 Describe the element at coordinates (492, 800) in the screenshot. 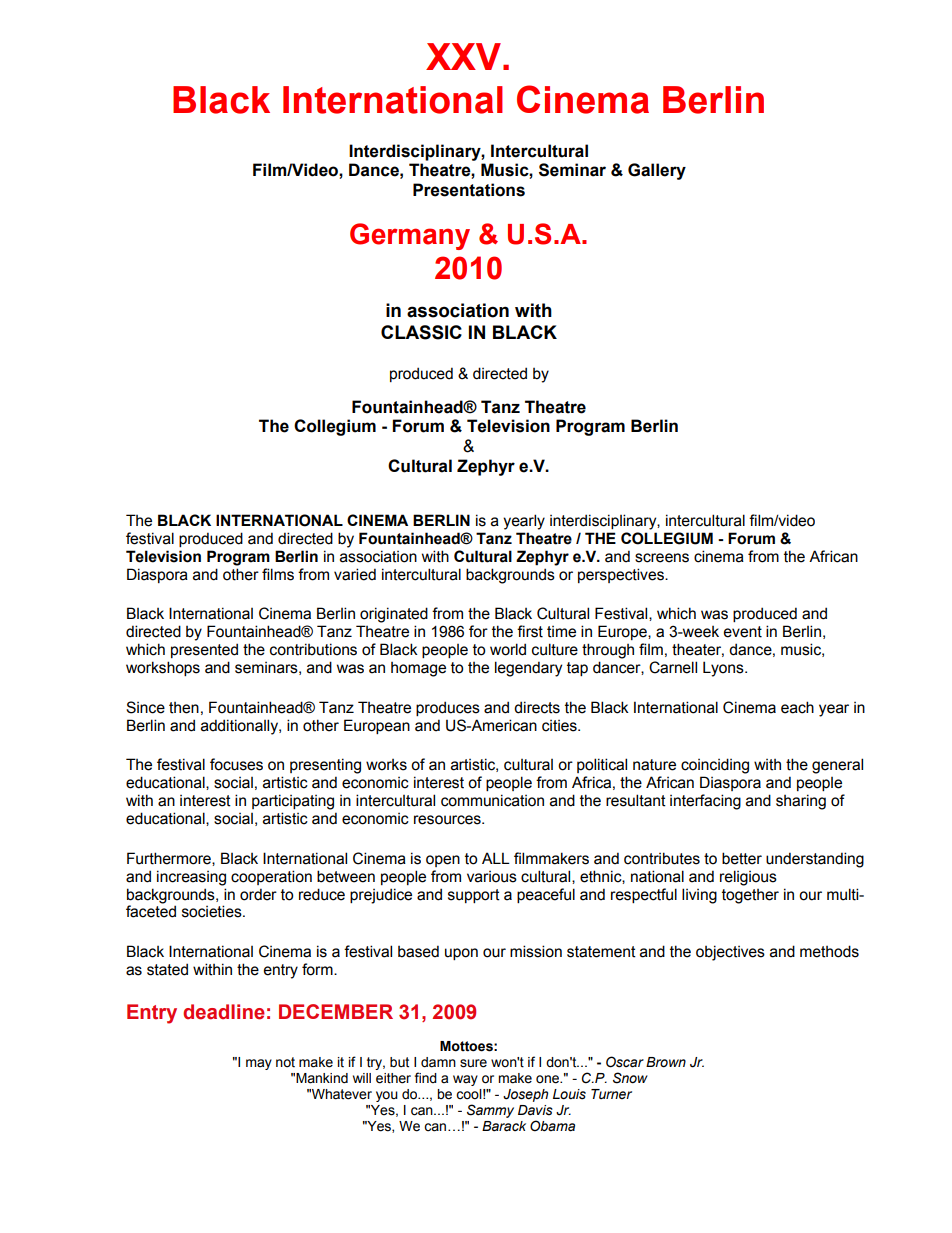

I see `communication` at that location.
